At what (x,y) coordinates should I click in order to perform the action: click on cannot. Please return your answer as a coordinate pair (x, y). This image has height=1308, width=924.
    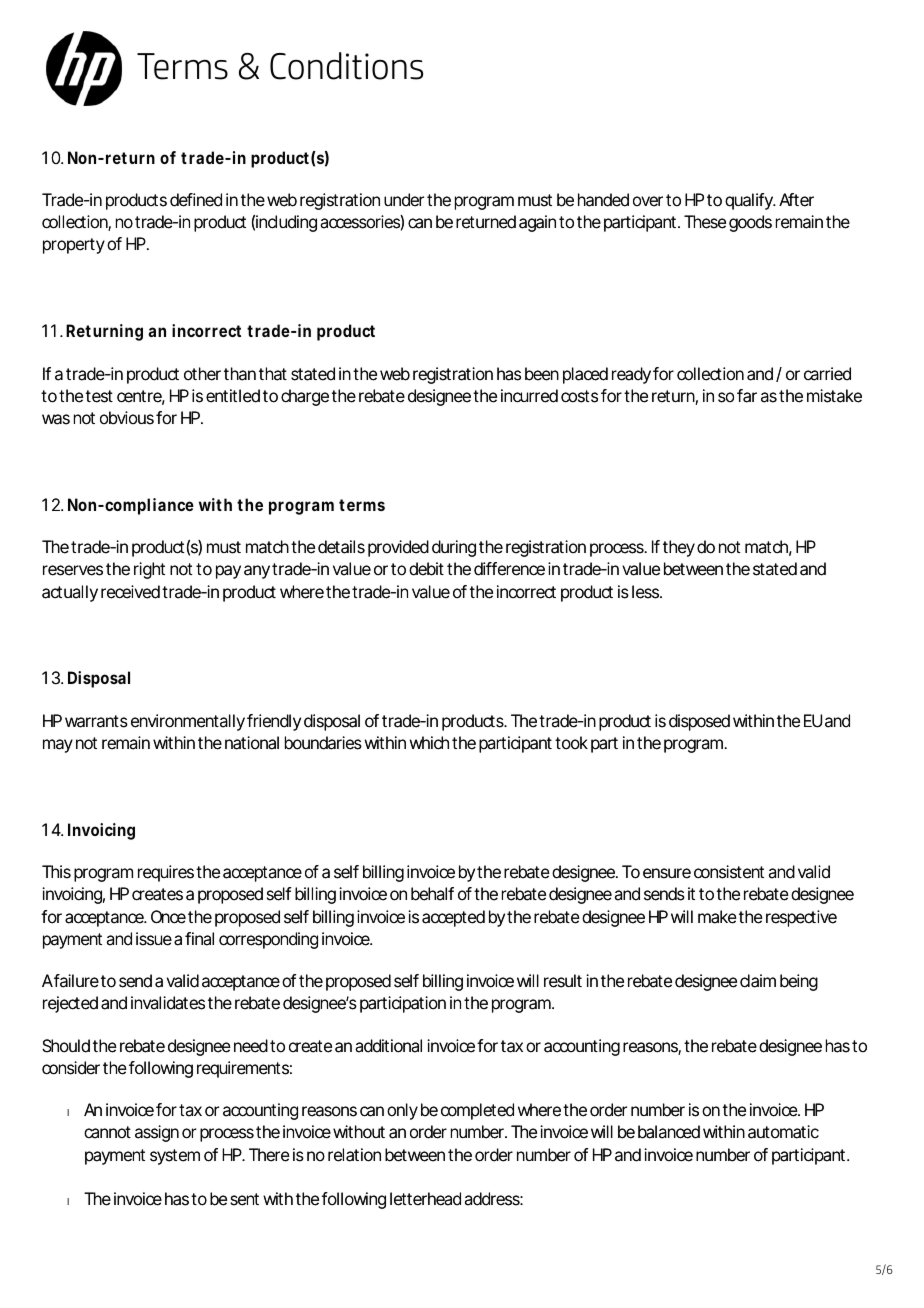
    Looking at the image, I should click on (107, 1132).
